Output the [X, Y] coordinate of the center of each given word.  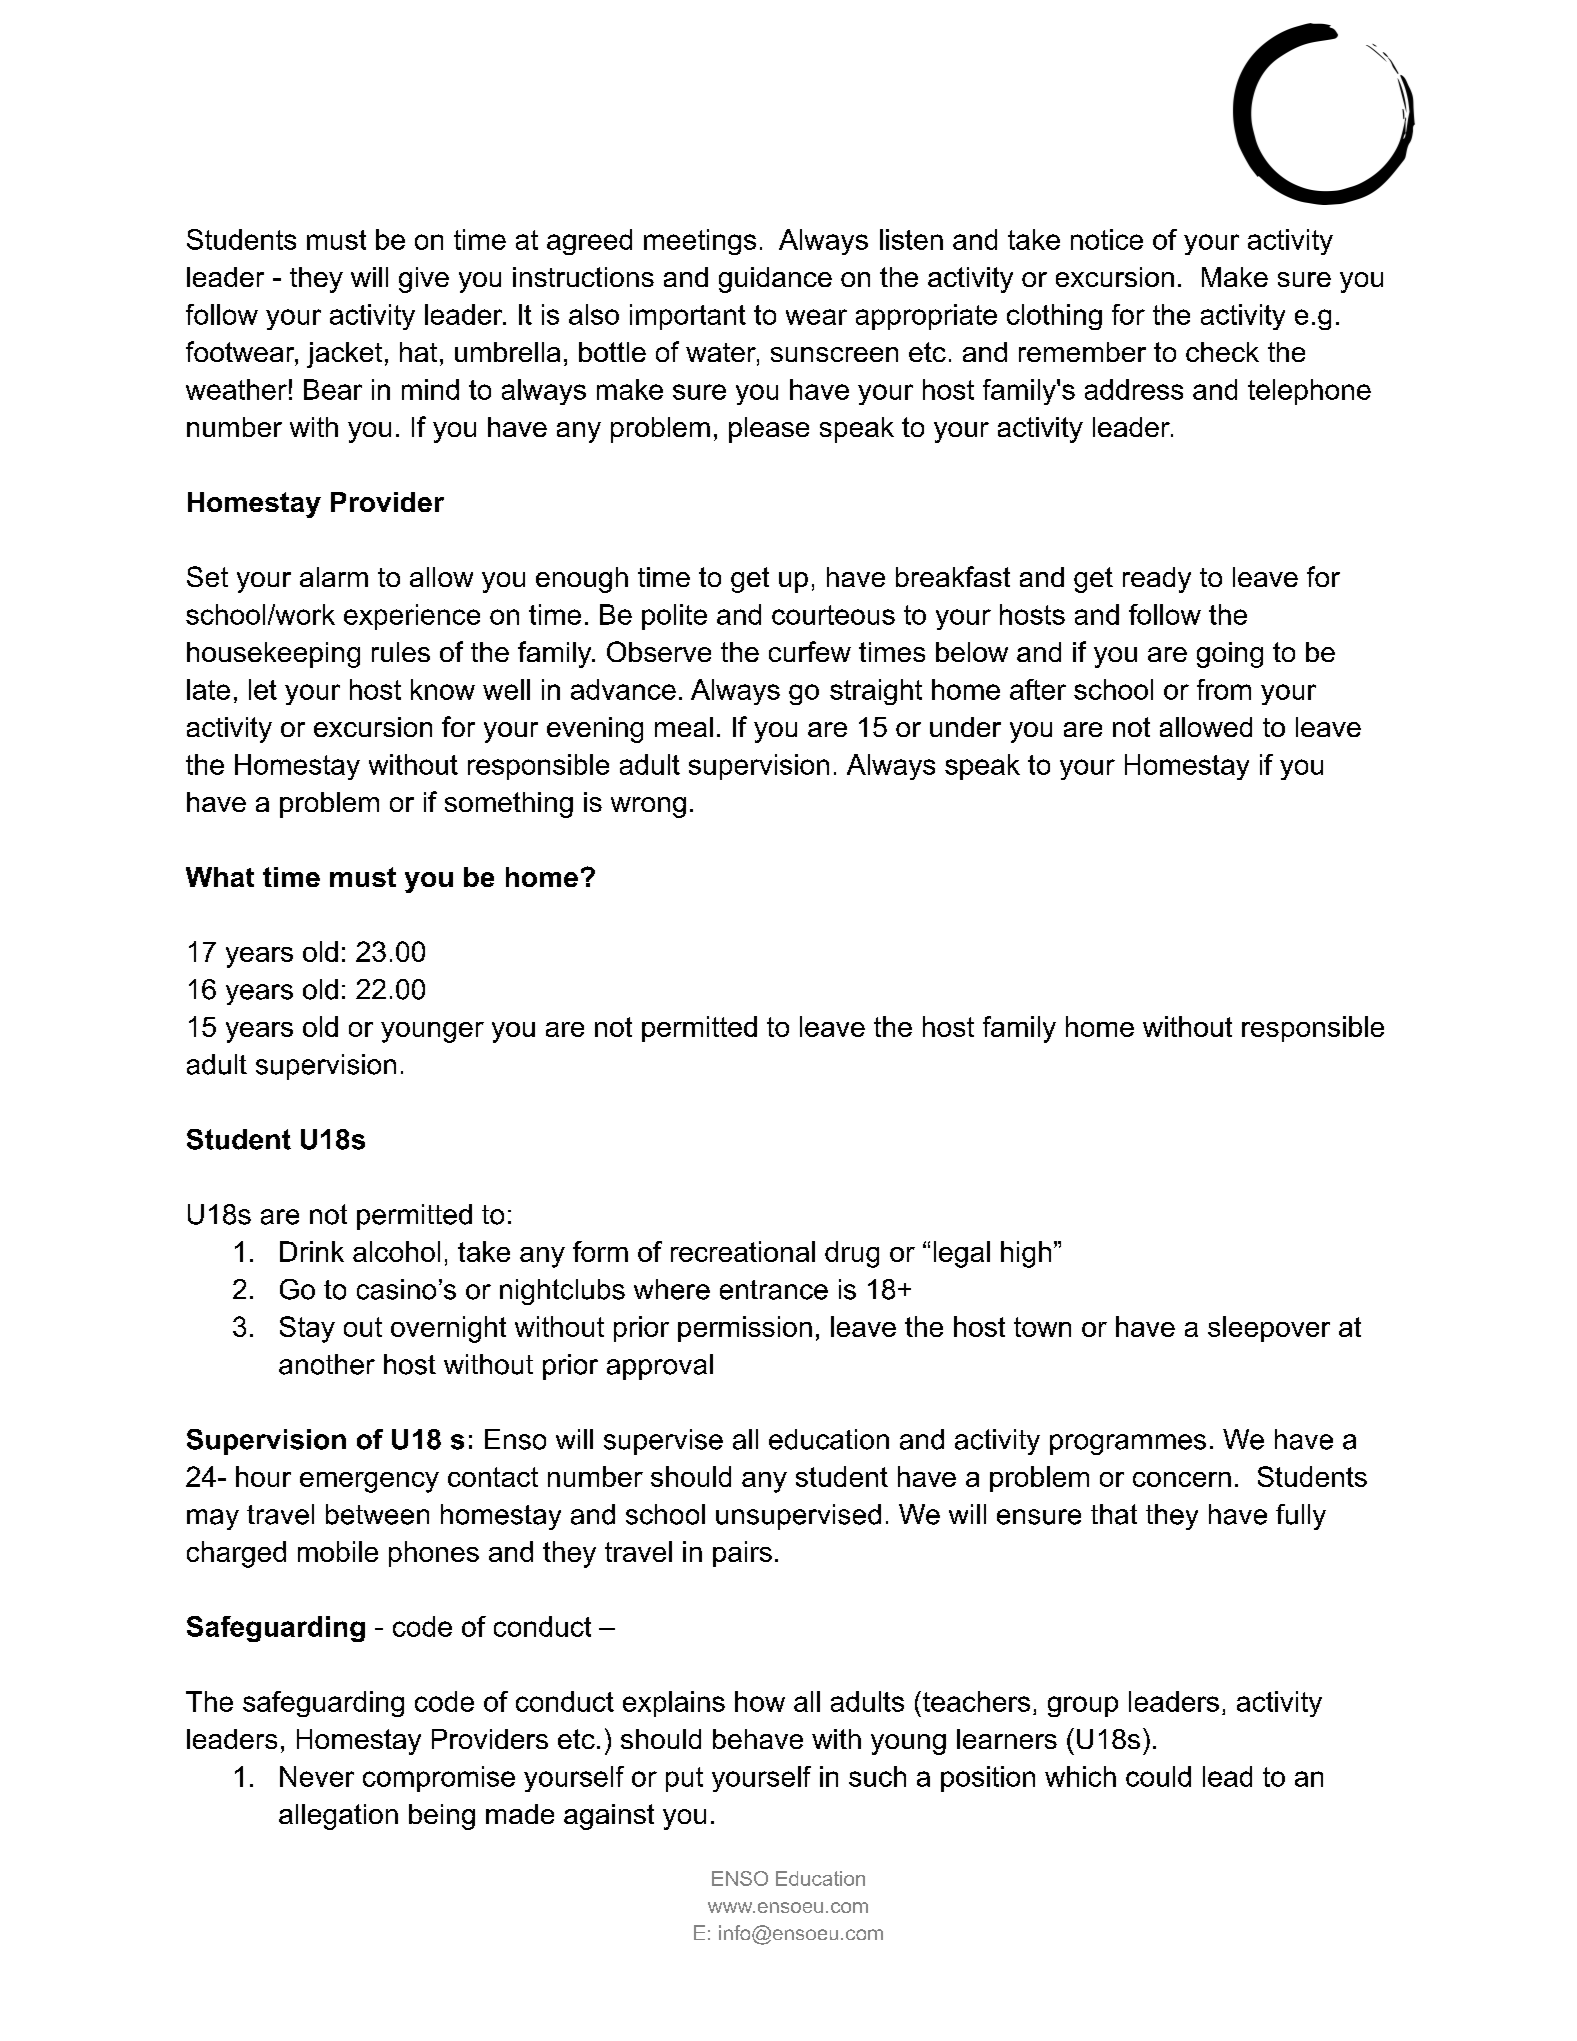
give [424, 280]
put [684, 1779]
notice [1107, 239]
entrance [774, 1290]
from [1224, 689]
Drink [312, 1251]
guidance [775, 280]
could [1158, 1776]
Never [317, 1776]
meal [684, 727]
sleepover [1269, 1329]
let [263, 689]
